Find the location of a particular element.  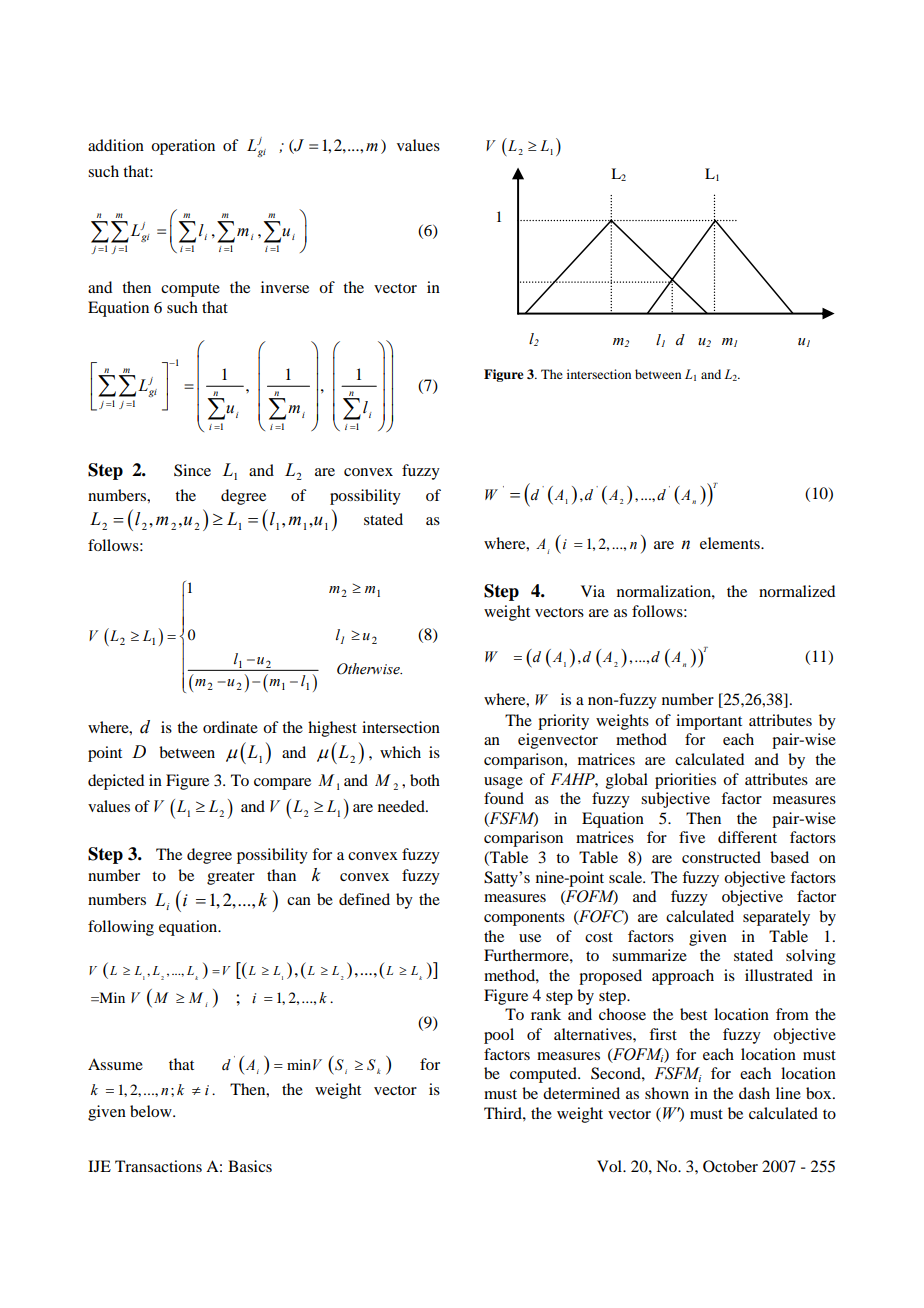

operation is located at coordinates (183, 147).
